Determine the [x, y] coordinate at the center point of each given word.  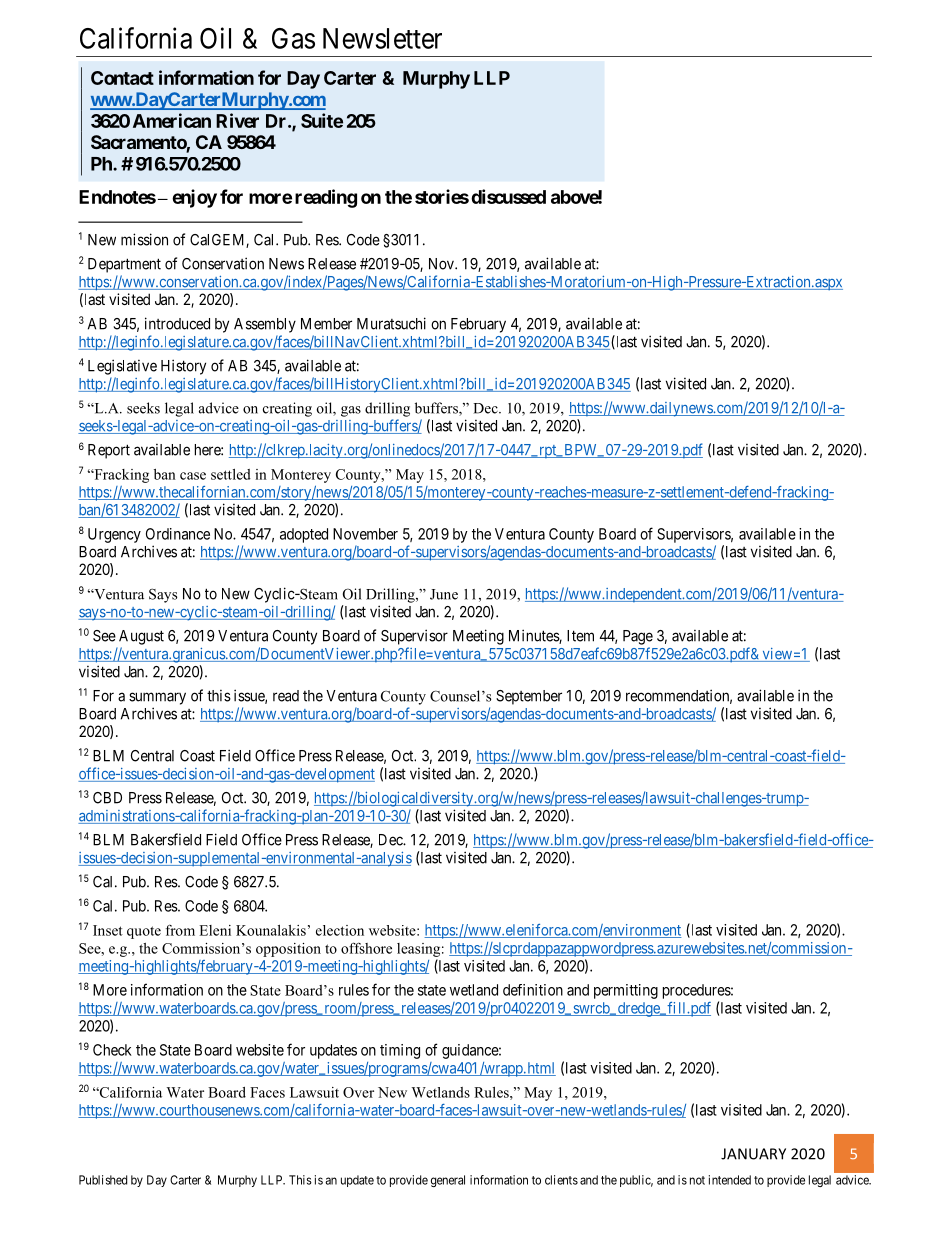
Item [580, 636]
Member [326, 324]
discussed [508, 196]
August [141, 637]
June [444, 594]
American [172, 120]
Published [103, 1180]
